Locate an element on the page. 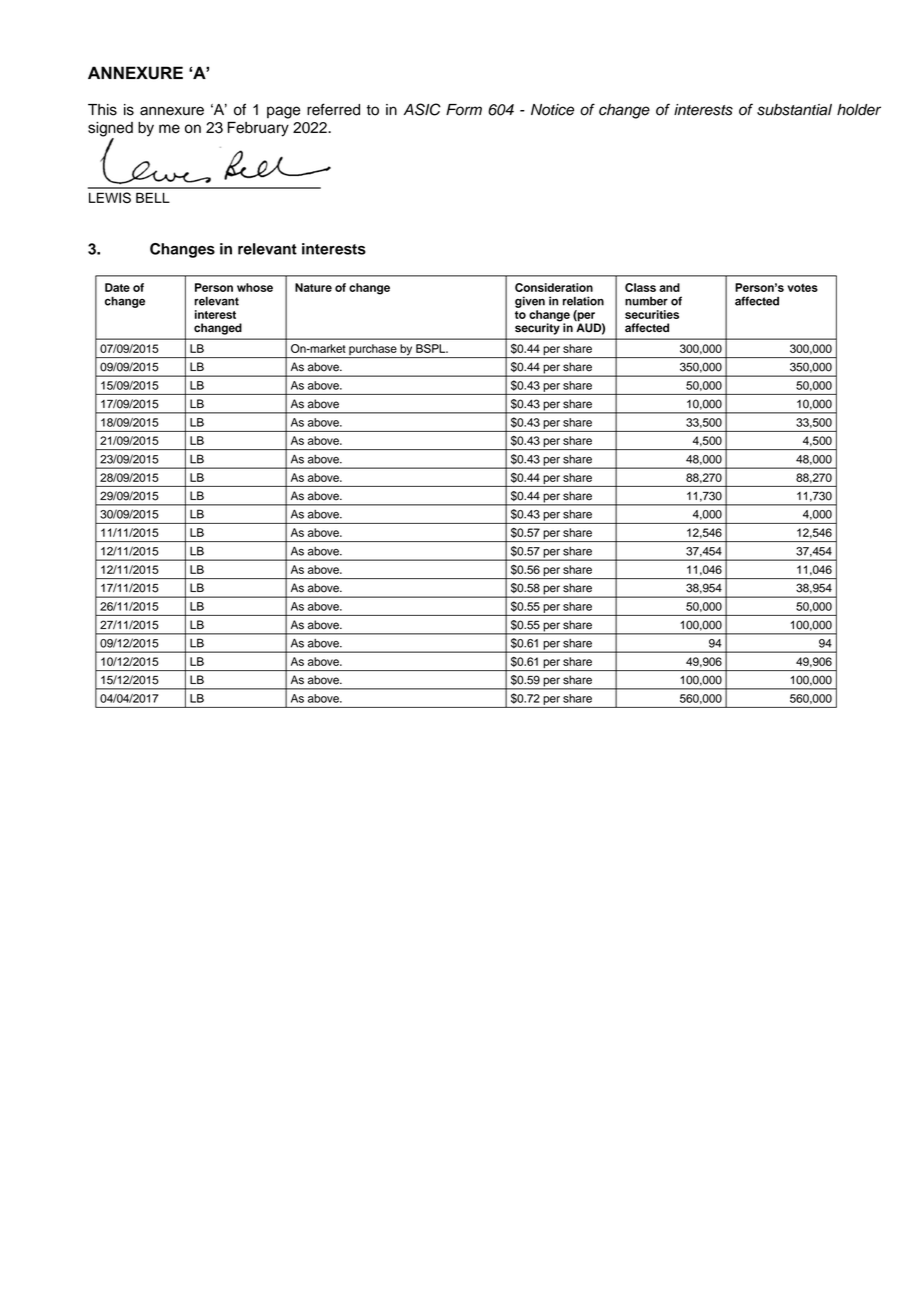  whose is located at coordinates (255, 287).
